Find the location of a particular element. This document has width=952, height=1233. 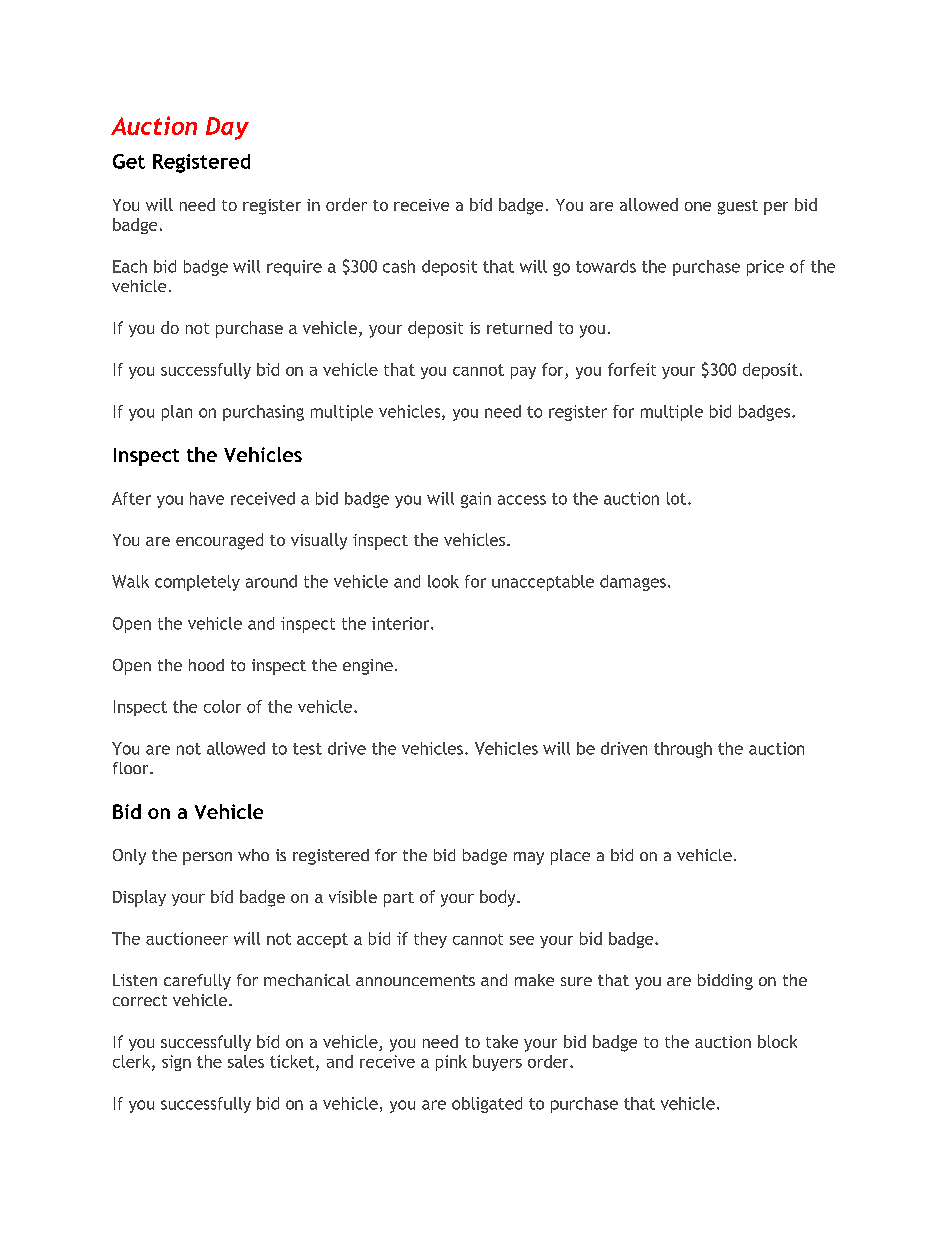

cash is located at coordinates (399, 266).
